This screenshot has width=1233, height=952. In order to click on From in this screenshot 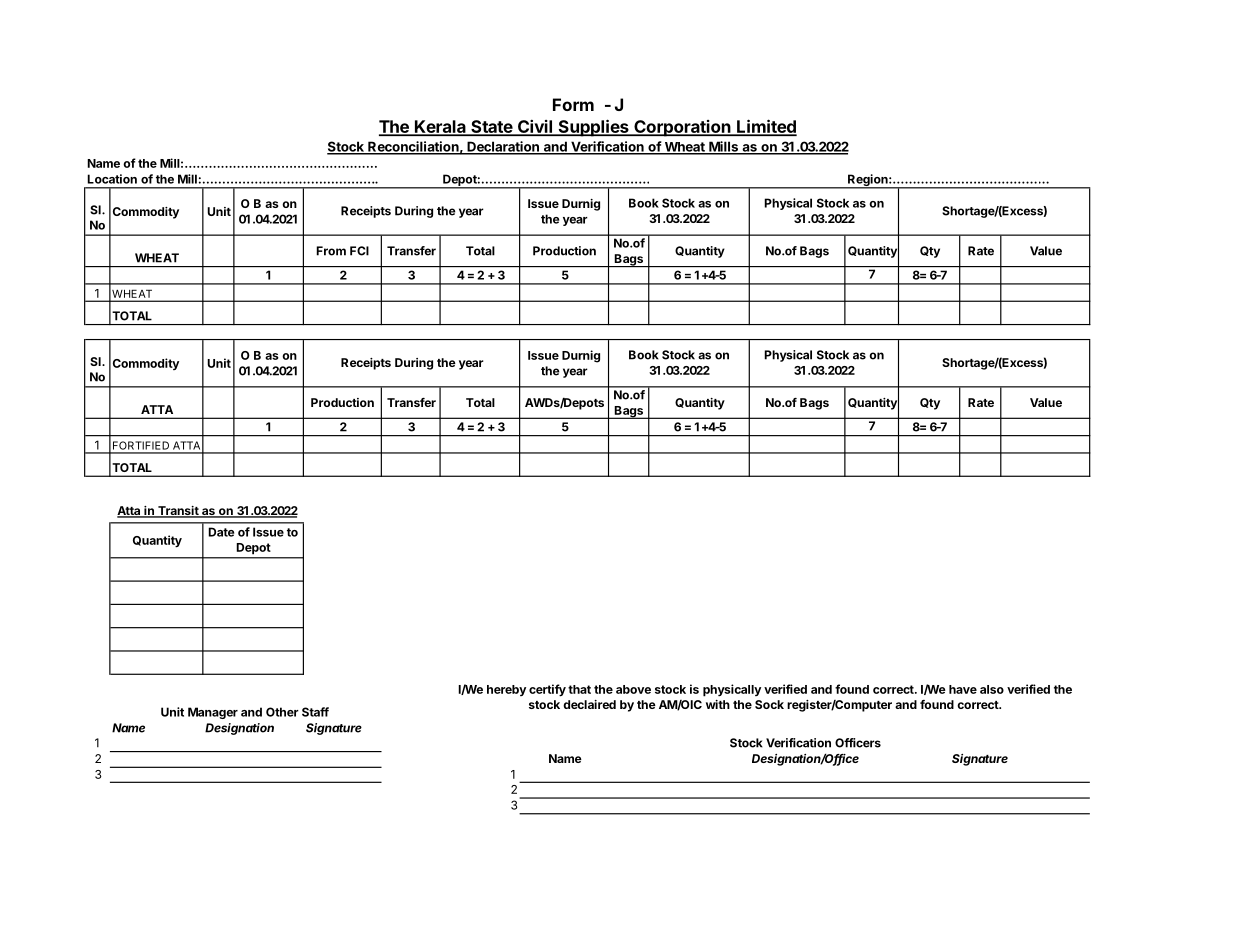, I will do `click(331, 251)`.
